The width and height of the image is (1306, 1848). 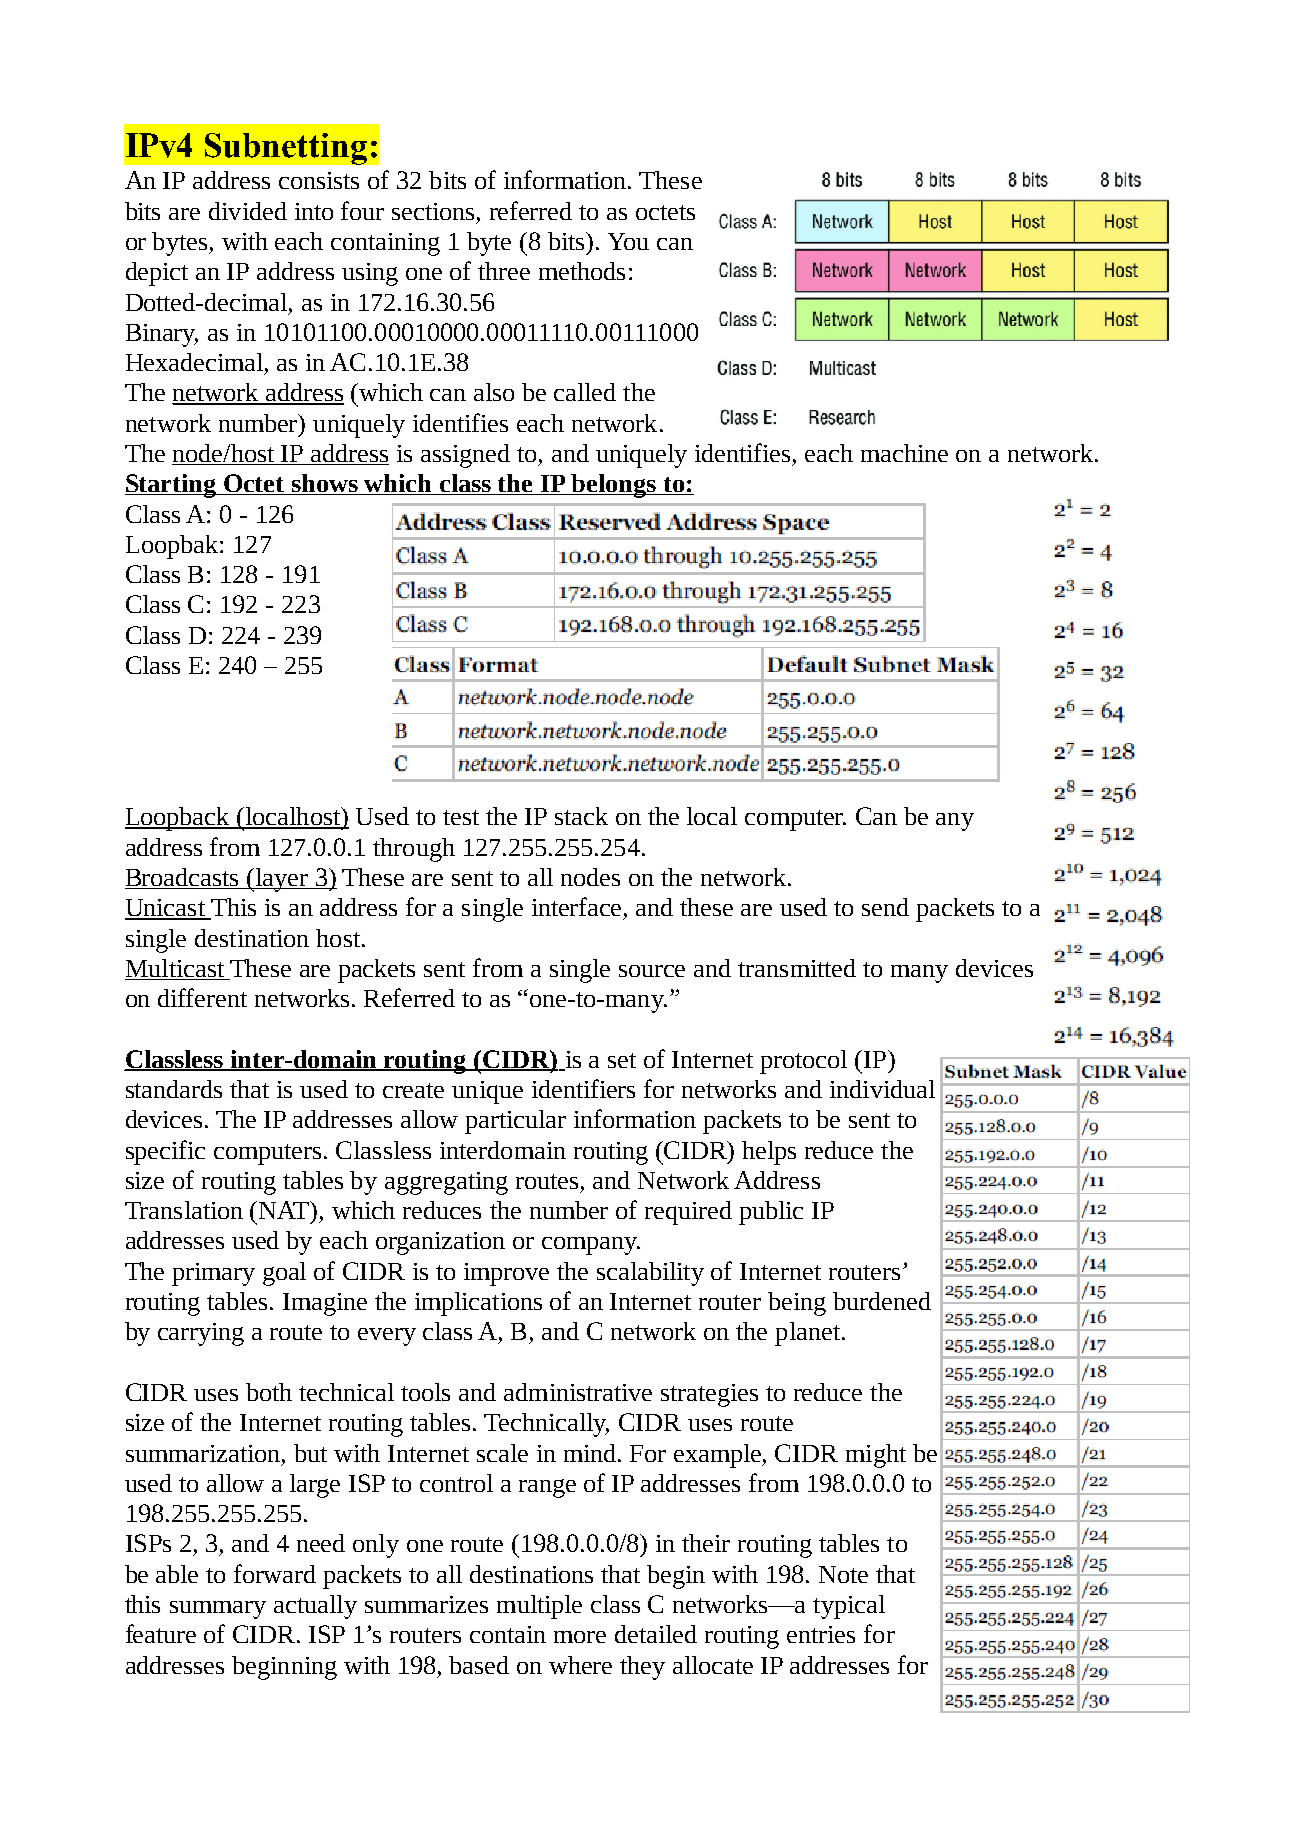 I want to click on stack, so click(x=581, y=816).
